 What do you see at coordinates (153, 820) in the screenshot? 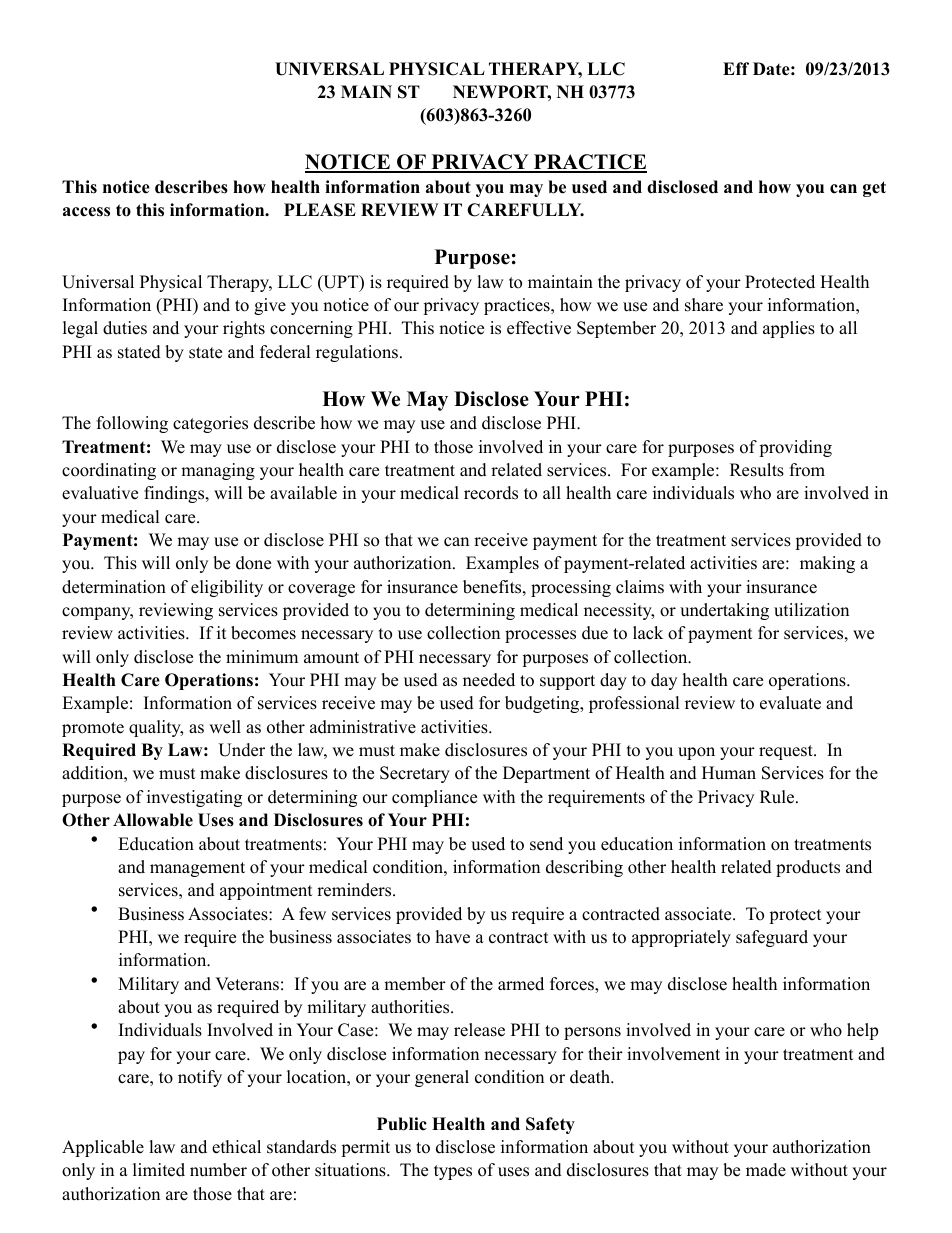
I see `Allowable` at bounding box center [153, 820].
